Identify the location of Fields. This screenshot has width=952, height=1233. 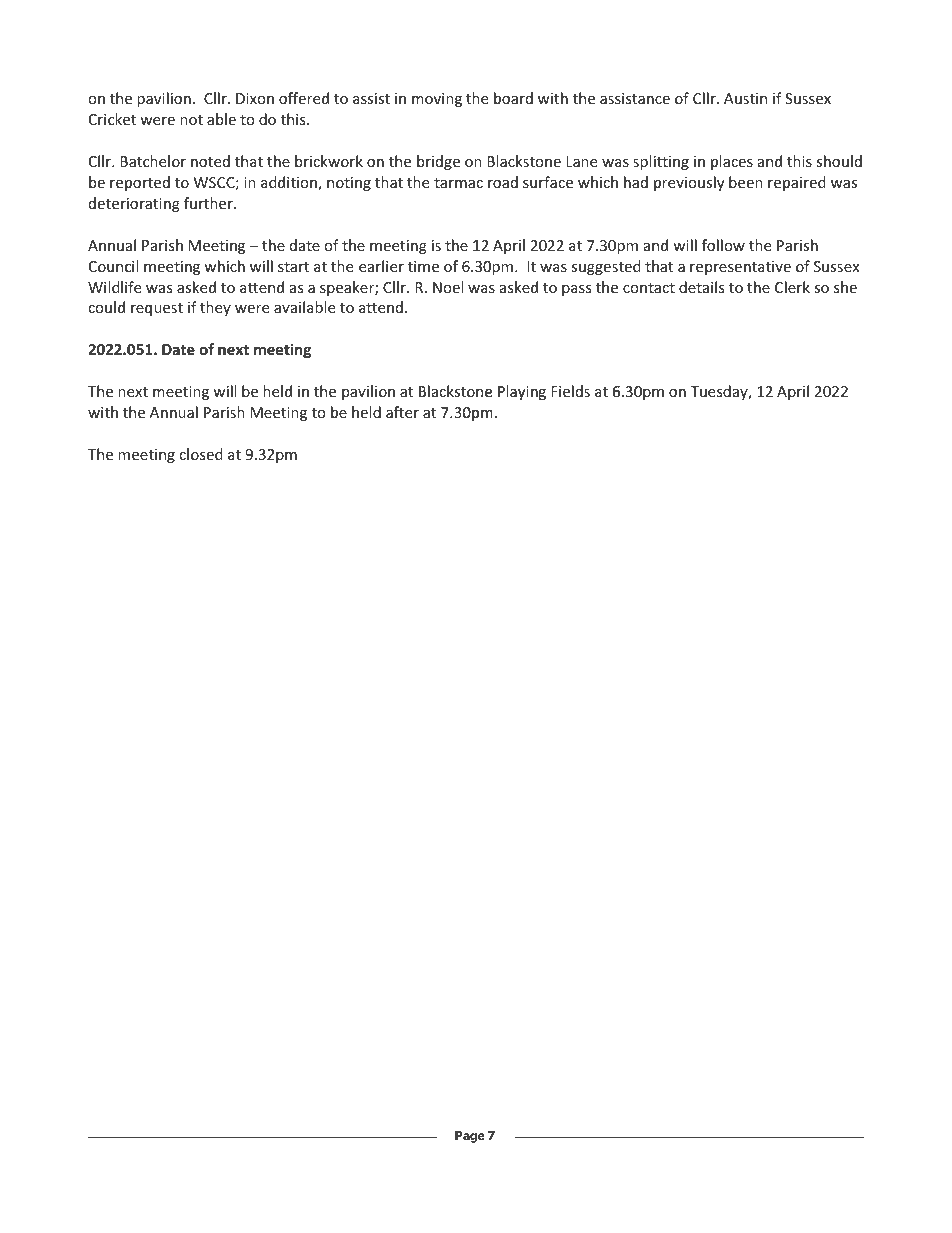
(570, 391).
